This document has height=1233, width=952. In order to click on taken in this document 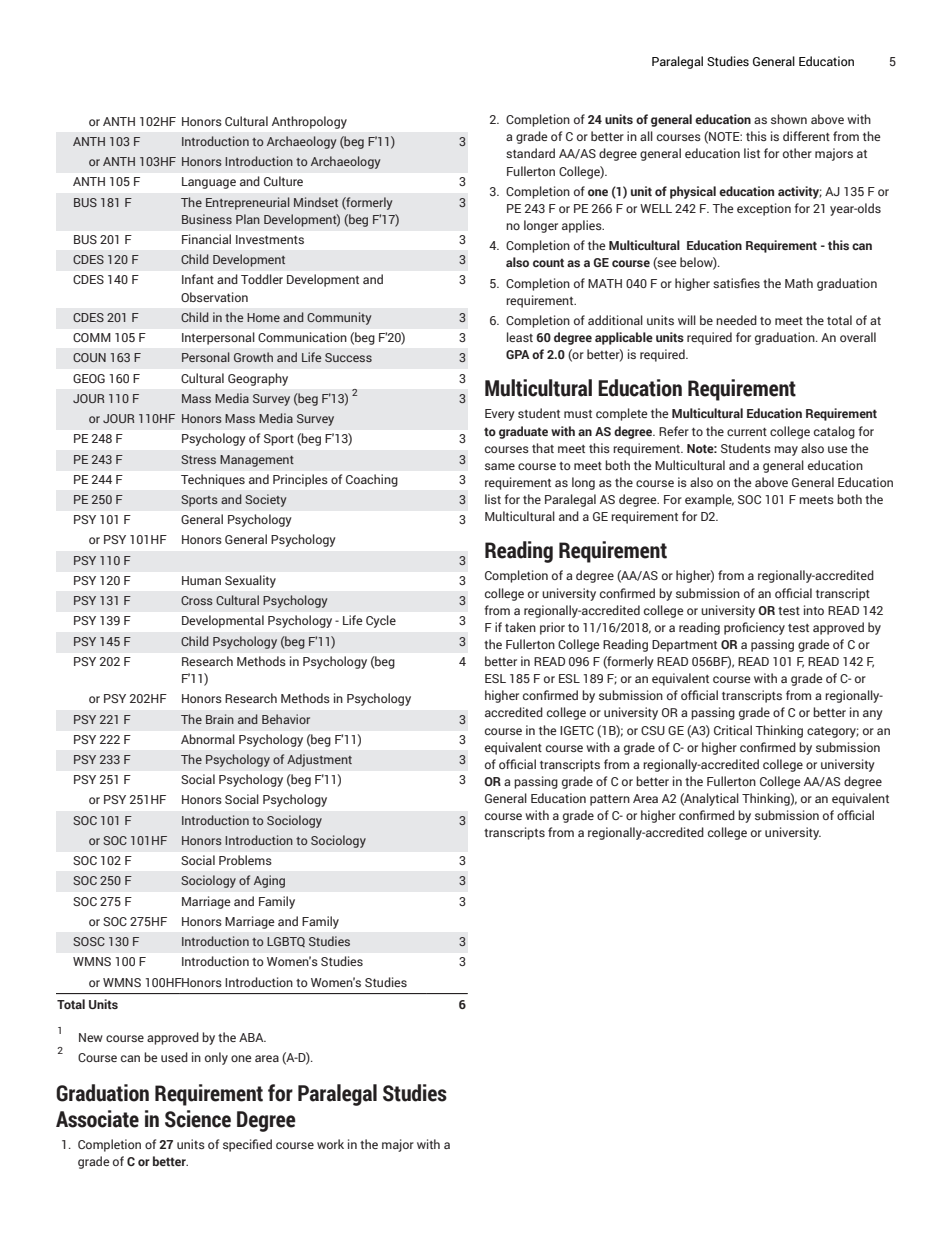, I will do `click(520, 627)`.
